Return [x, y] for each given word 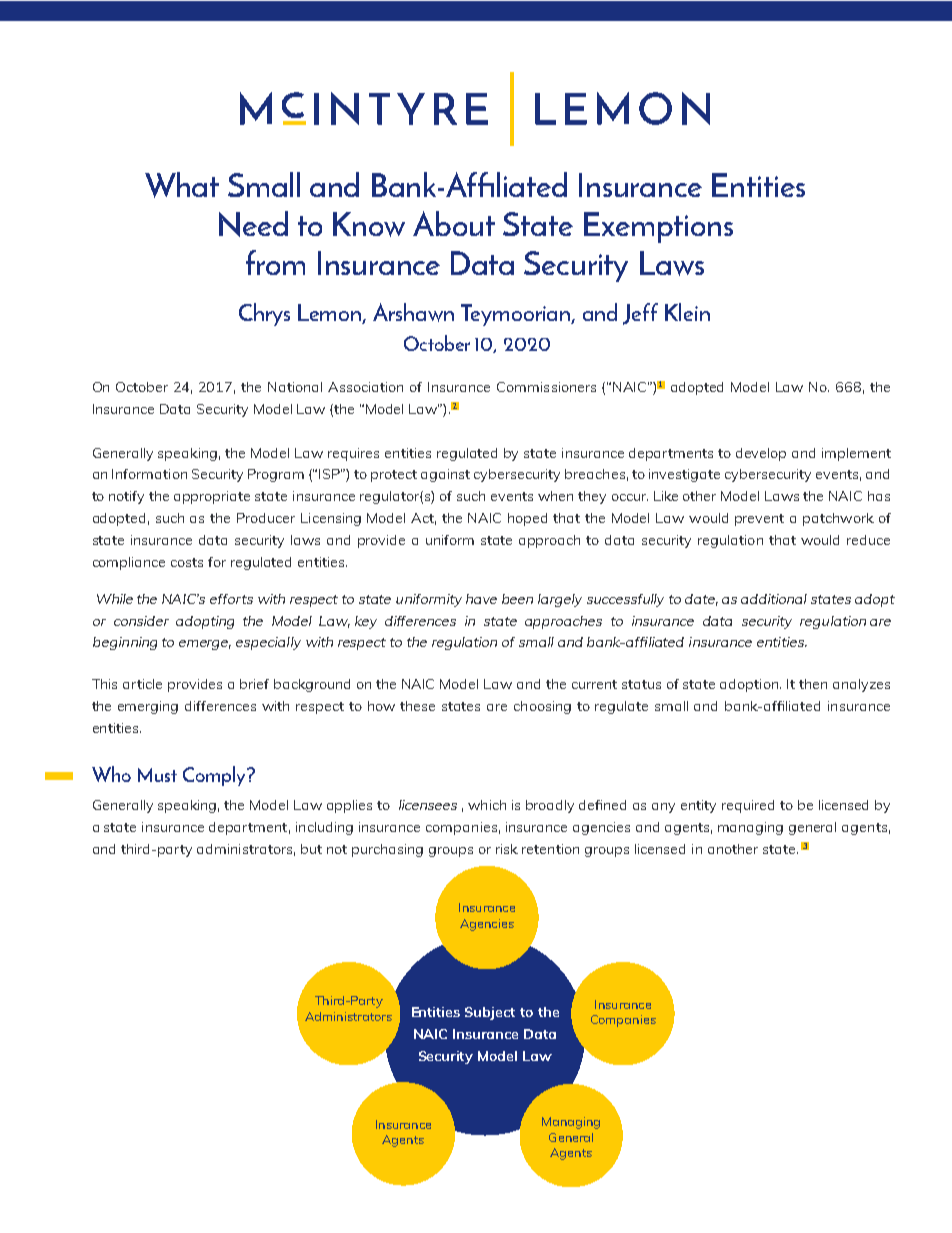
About [454, 223]
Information [149, 474]
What [182, 185]
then [813, 684]
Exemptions [658, 227]
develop [761, 454]
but [311, 849]
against [445, 475]
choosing [542, 707]
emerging [148, 707]
